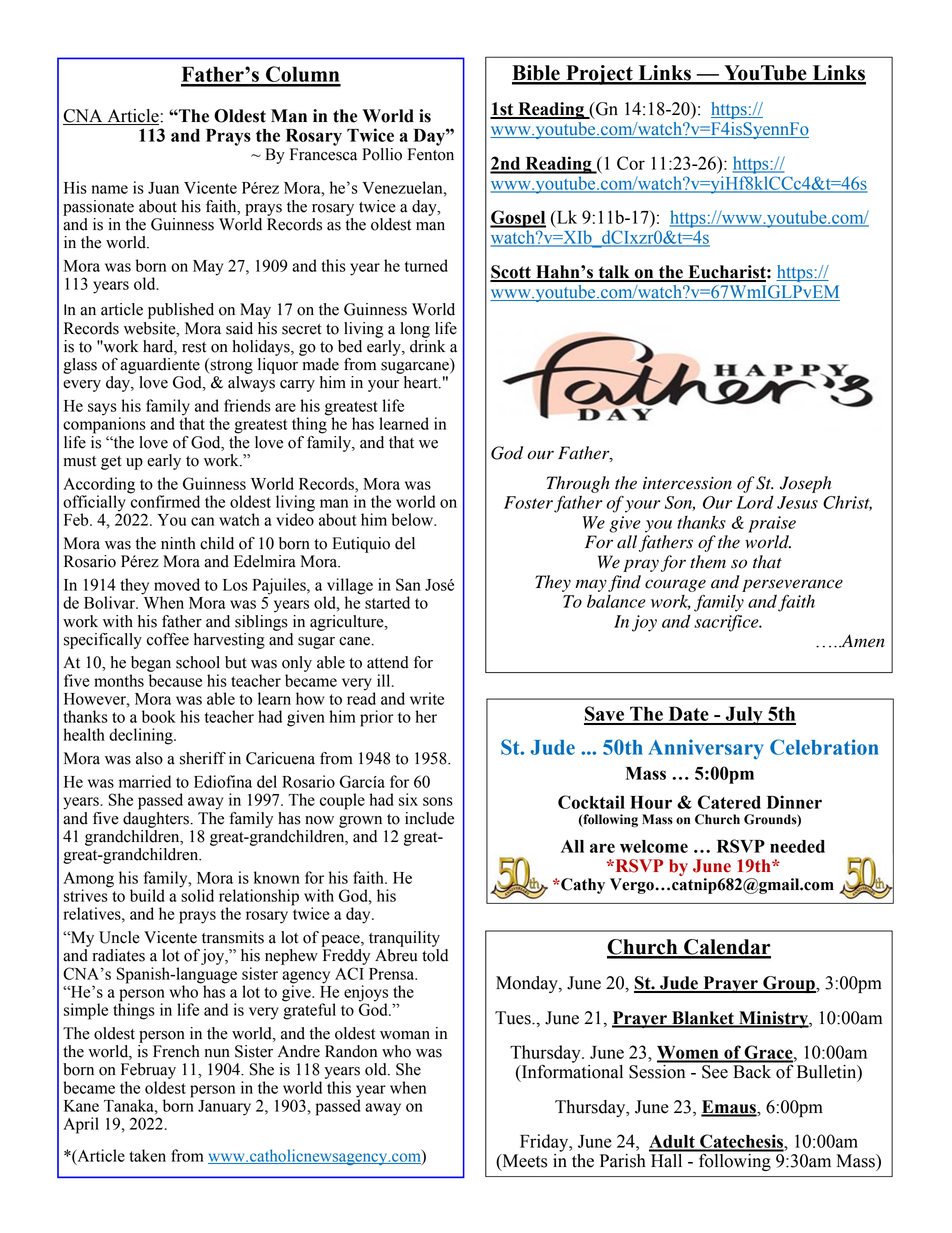 This page has width=952, height=1233. Describe the element at coordinates (181, 311) in the page. I see `published` at that location.
